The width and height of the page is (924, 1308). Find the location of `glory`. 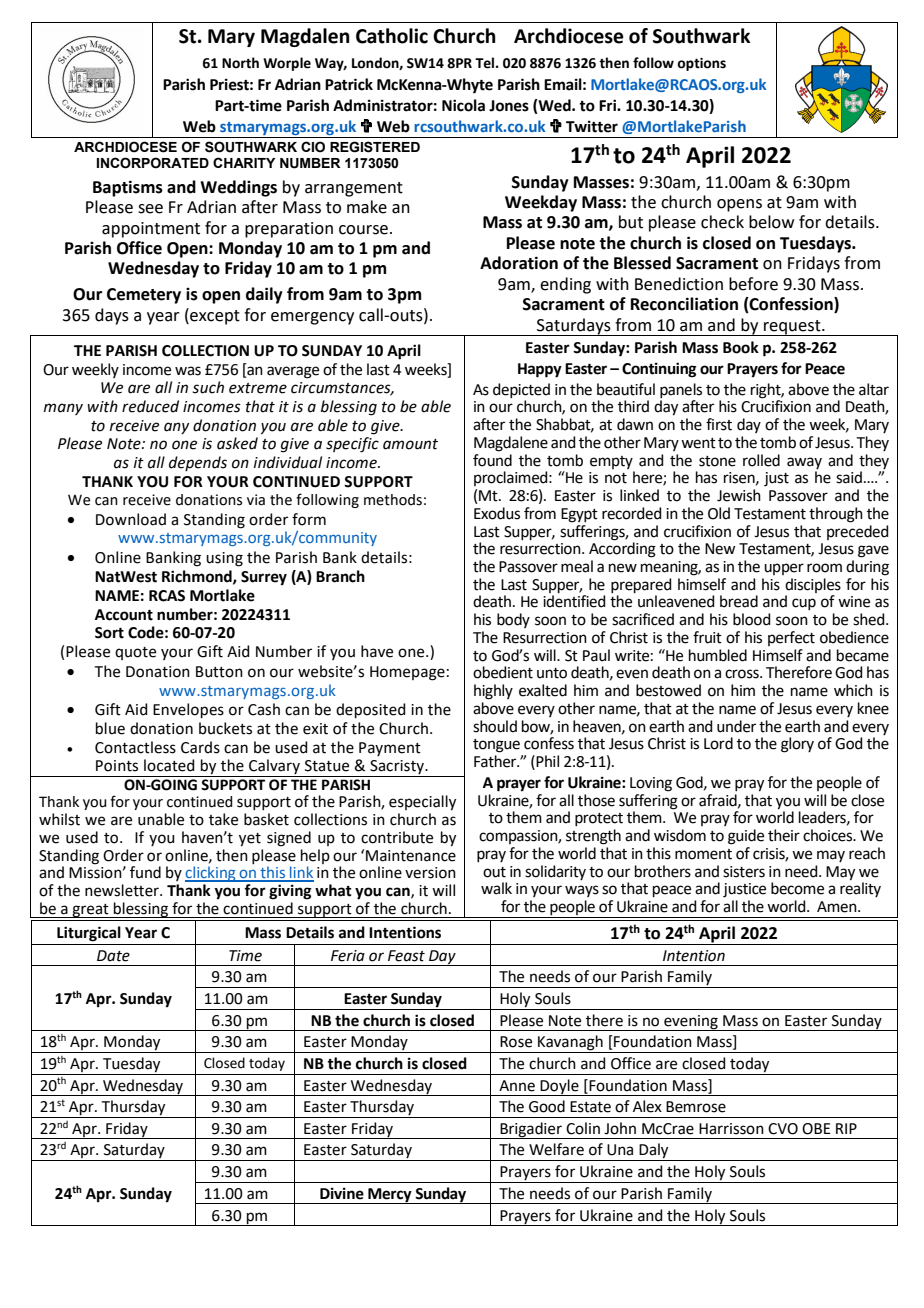

glory is located at coordinates (797, 745).
